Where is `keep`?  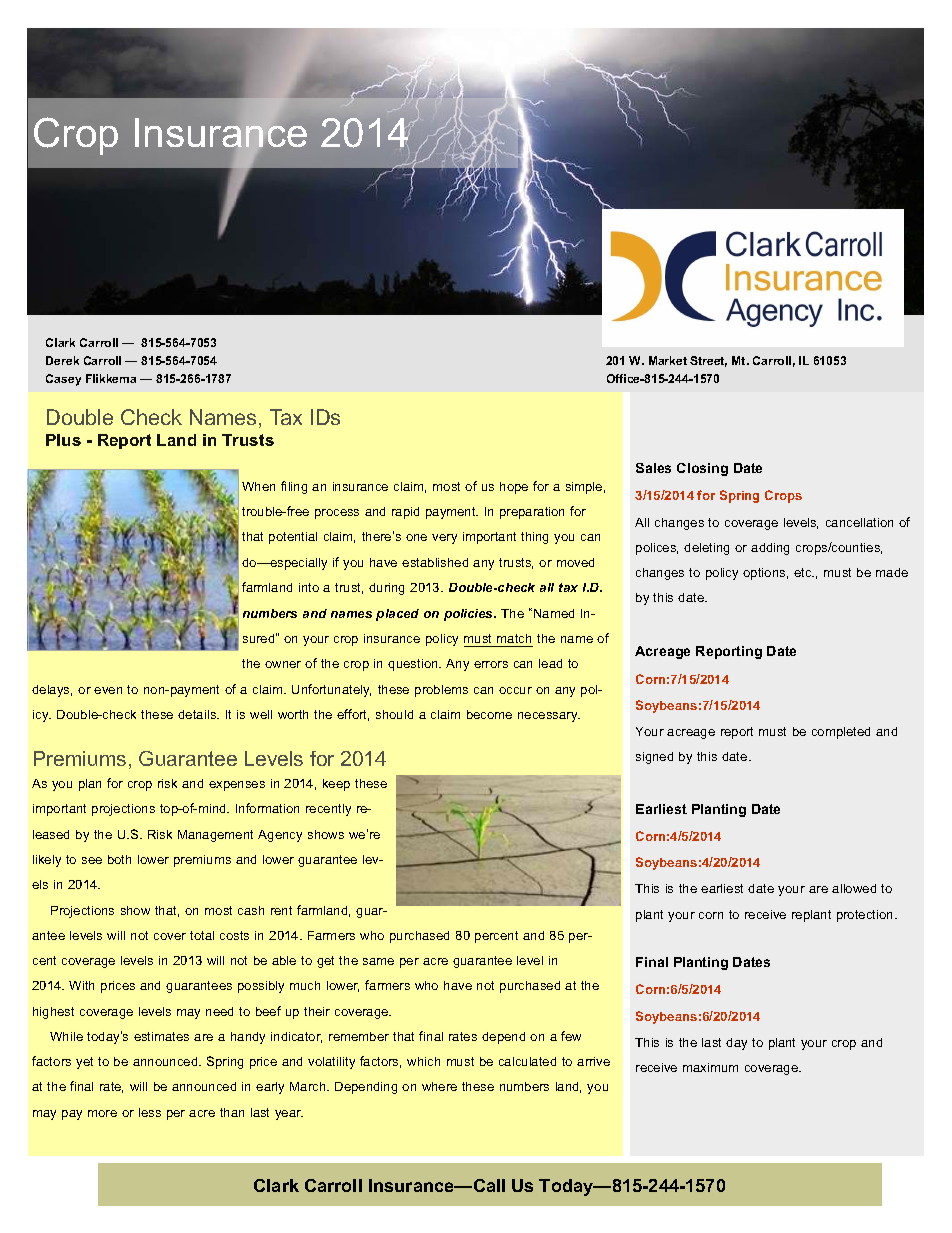
keep is located at coordinates (336, 785).
